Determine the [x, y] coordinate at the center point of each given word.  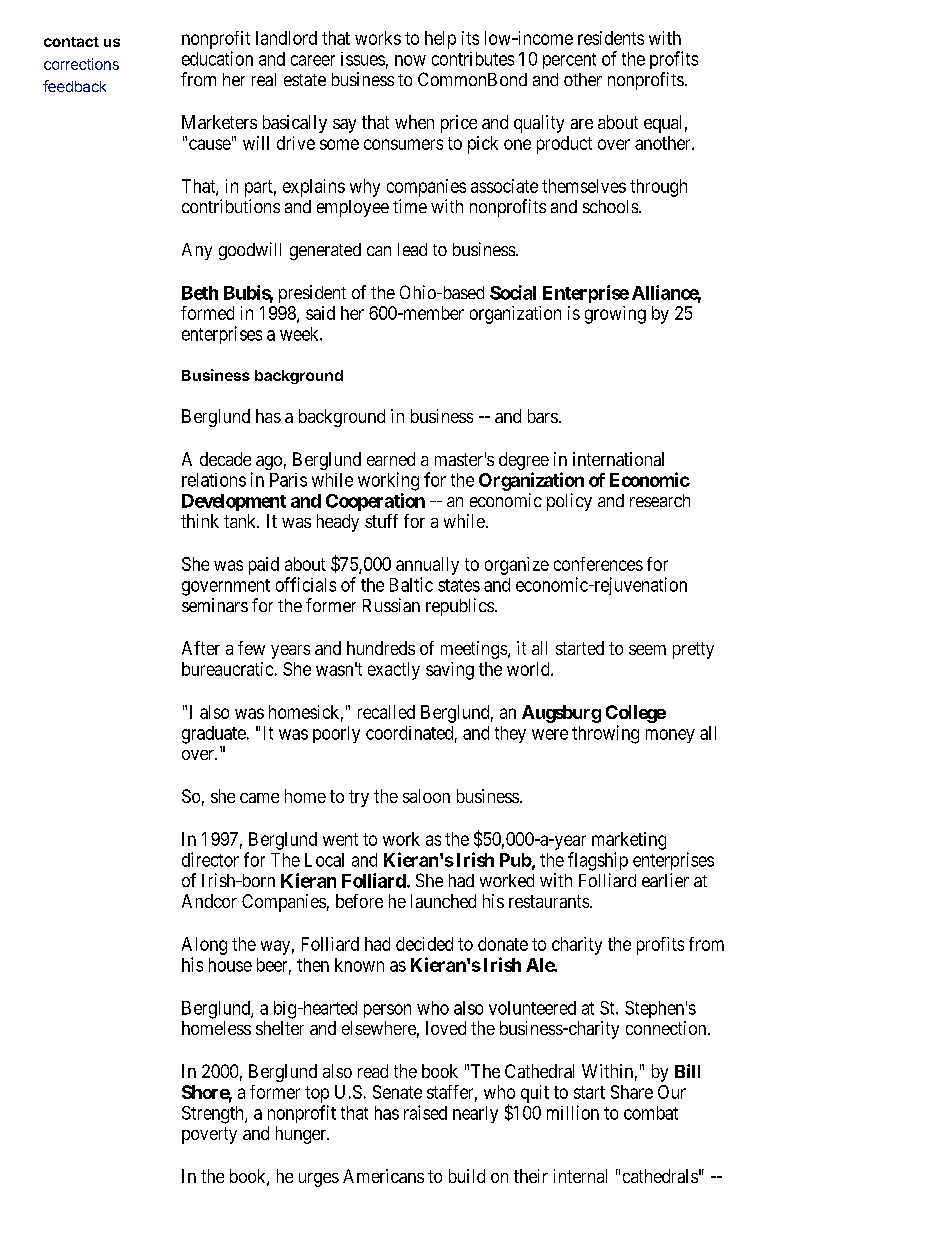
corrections [81, 64]
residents [611, 38]
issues [363, 59]
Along [204, 946]
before [359, 901]
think [200, 521]
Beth [200, 293]
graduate [214, 735]
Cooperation [375, 502]
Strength [214, 1115]
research [660, 500]
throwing [605, 734]
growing [615, 315]
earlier [665, 880]
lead [412, 249]
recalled [386, 712]
